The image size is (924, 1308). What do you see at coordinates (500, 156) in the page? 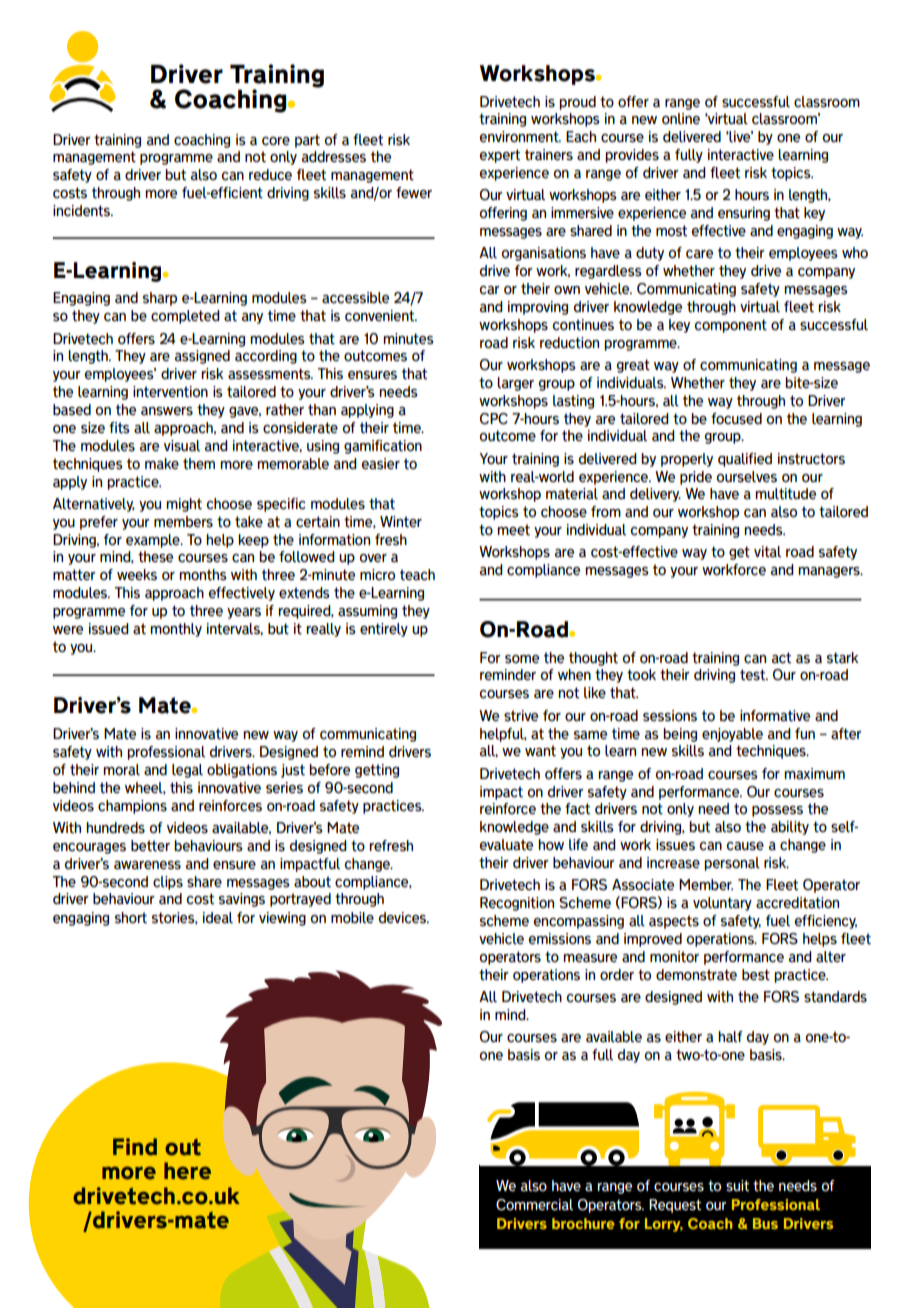
I see `expert` at bounding box center [500, 156].
